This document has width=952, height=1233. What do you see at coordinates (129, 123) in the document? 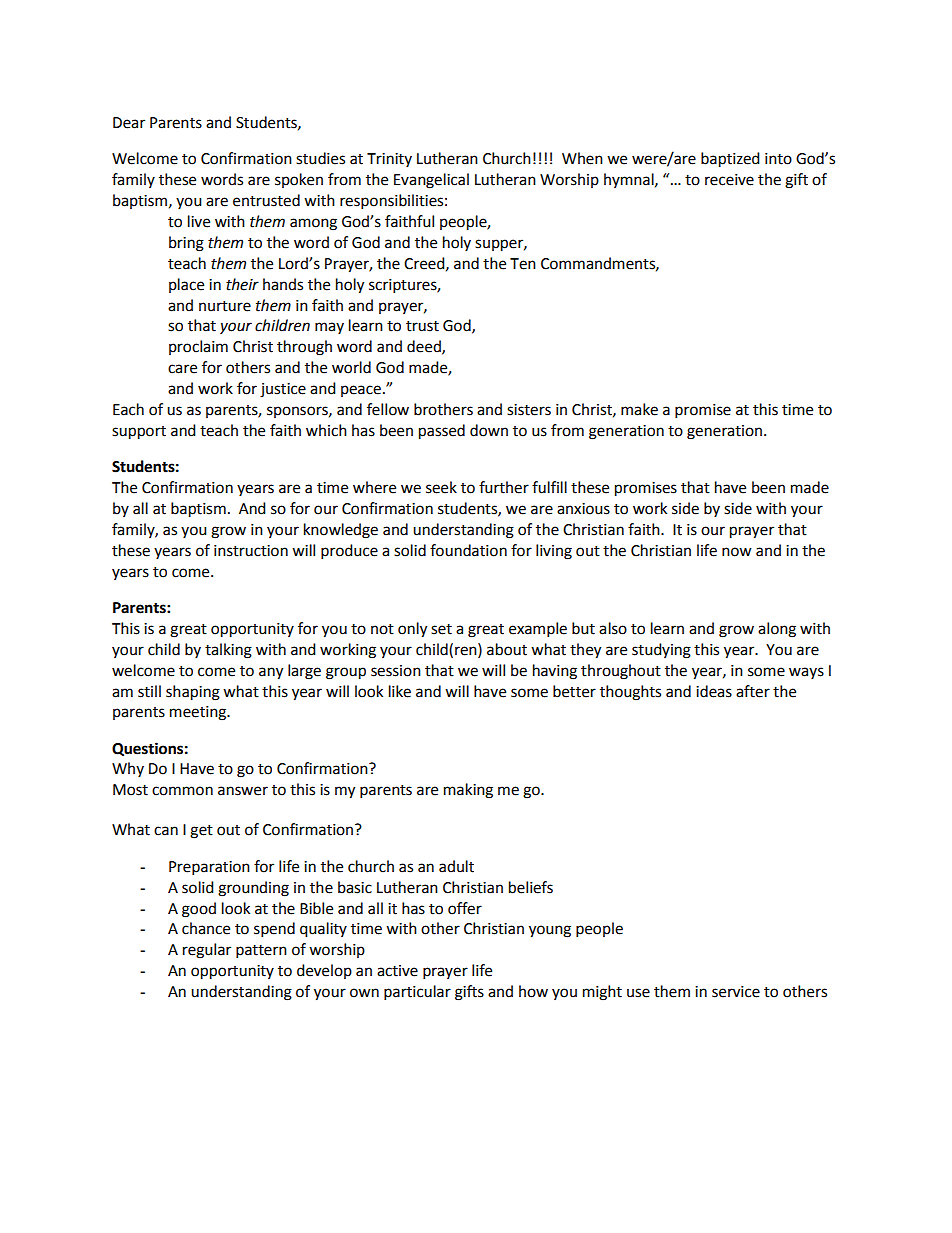
I see `Dear` at bounding box center [129, 123].
